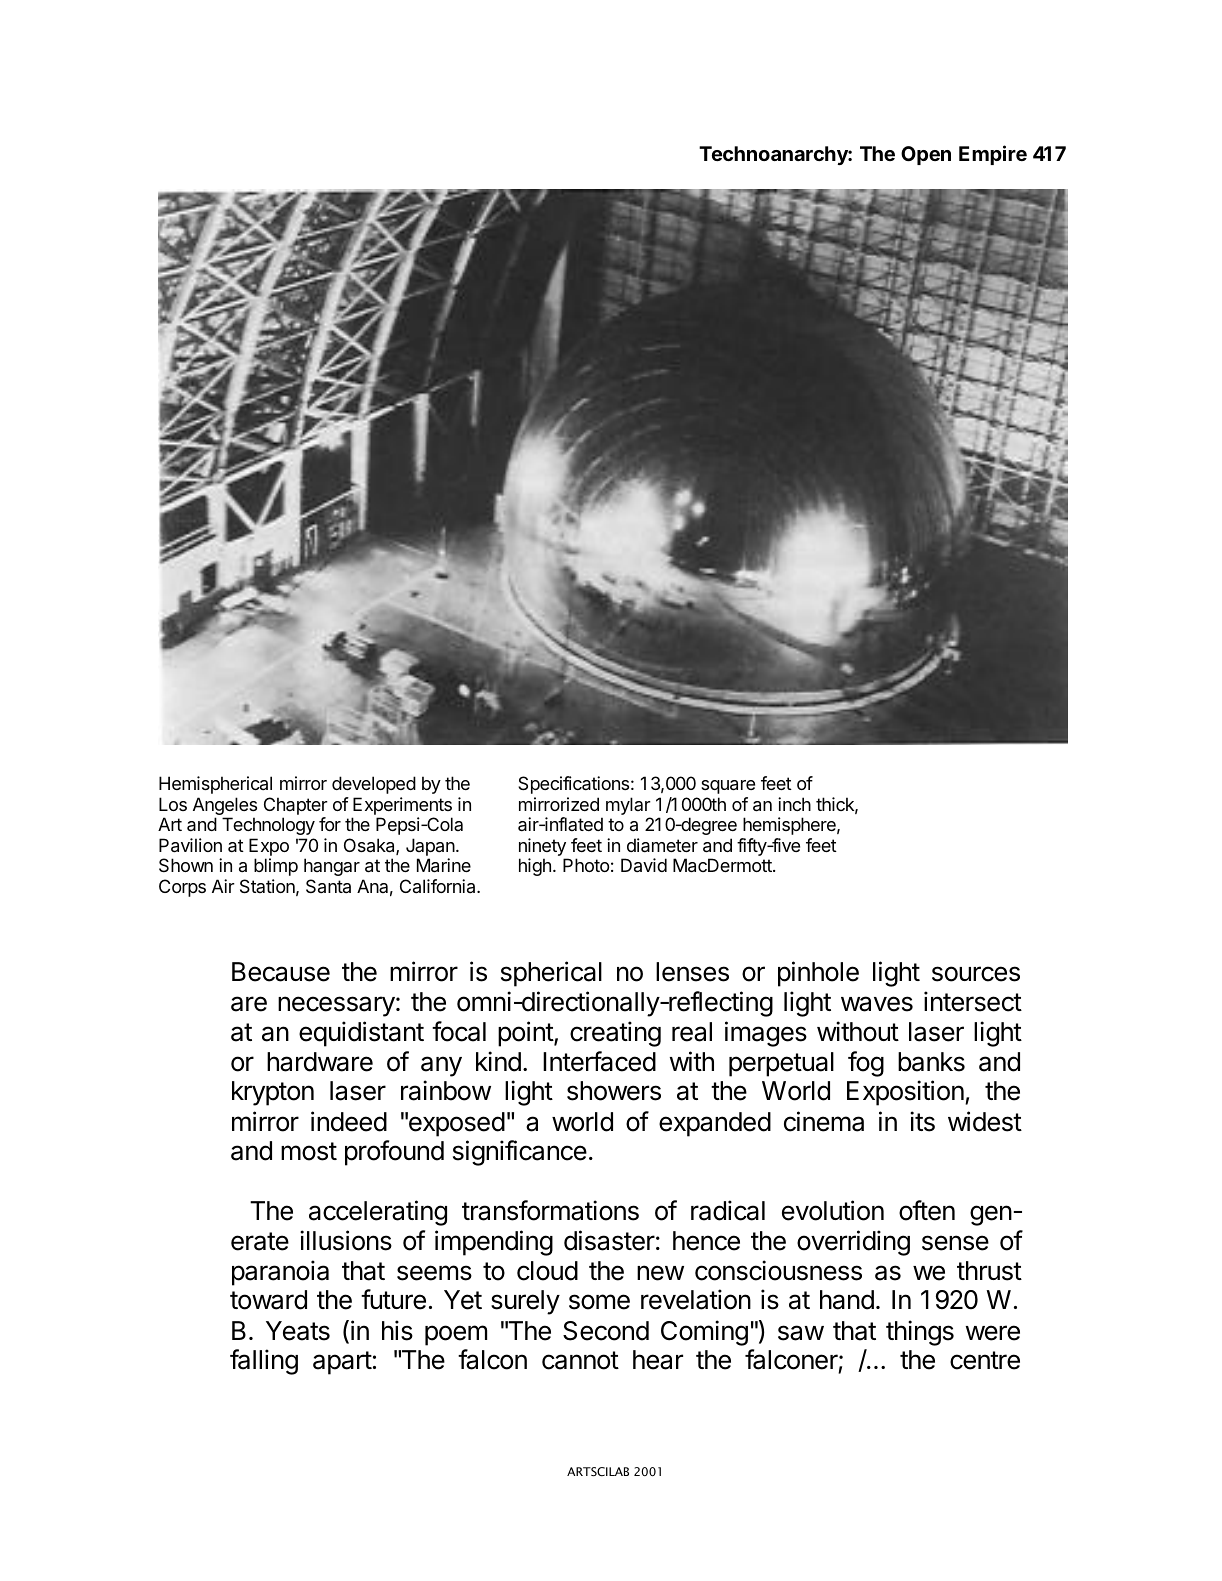  I want to click on waves, so click(877, 1004).
